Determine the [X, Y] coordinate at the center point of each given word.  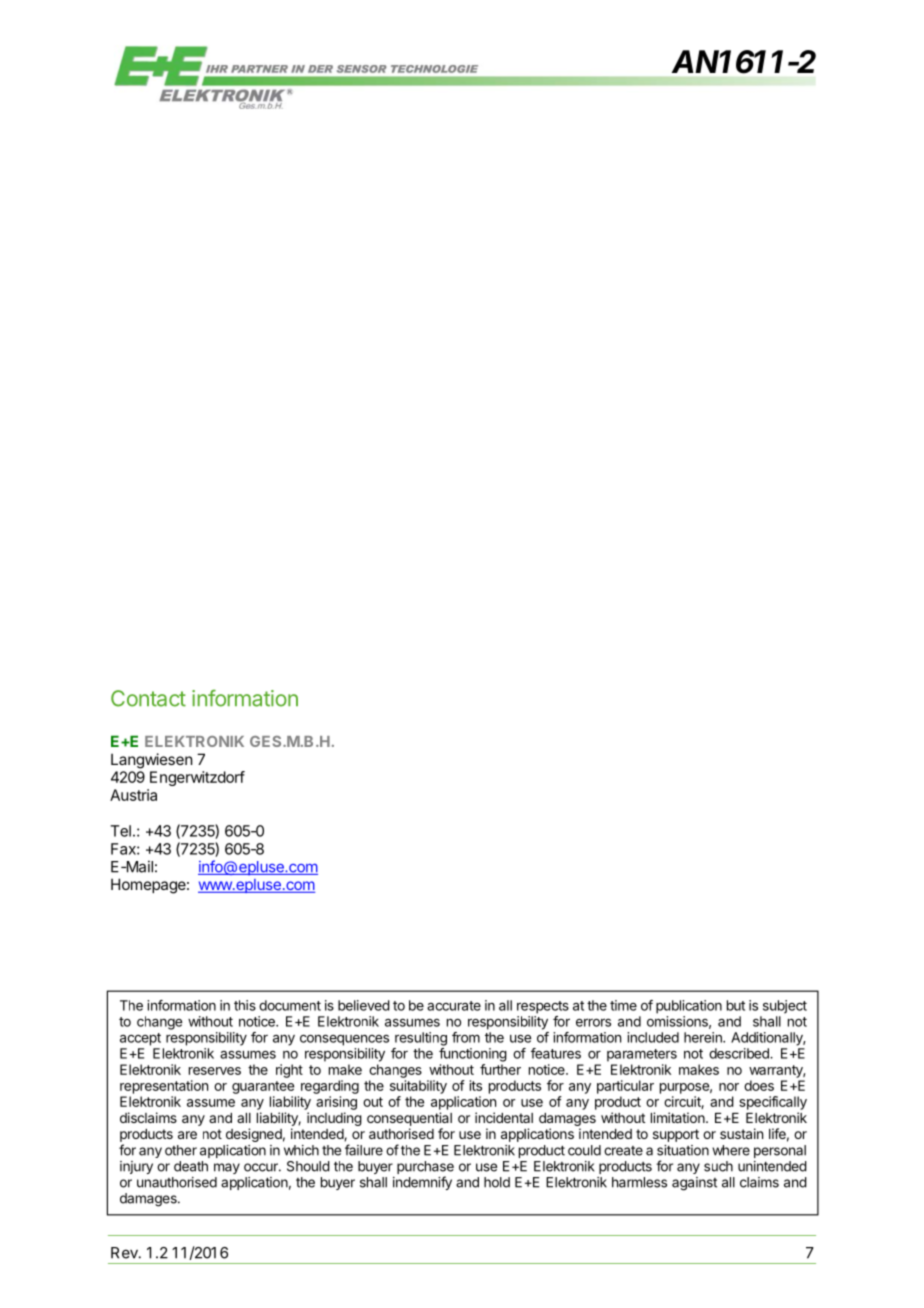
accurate [454, 1006]
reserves [215, 1071]
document [290, 1005]
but [736, 1005]
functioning [473, 1055]
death [191, 1166]
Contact [148, 698]
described [740, 1053]
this [245, 1005]
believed [364, 1005]
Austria [133, 795]
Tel [120, 831]
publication [689, 1007]
